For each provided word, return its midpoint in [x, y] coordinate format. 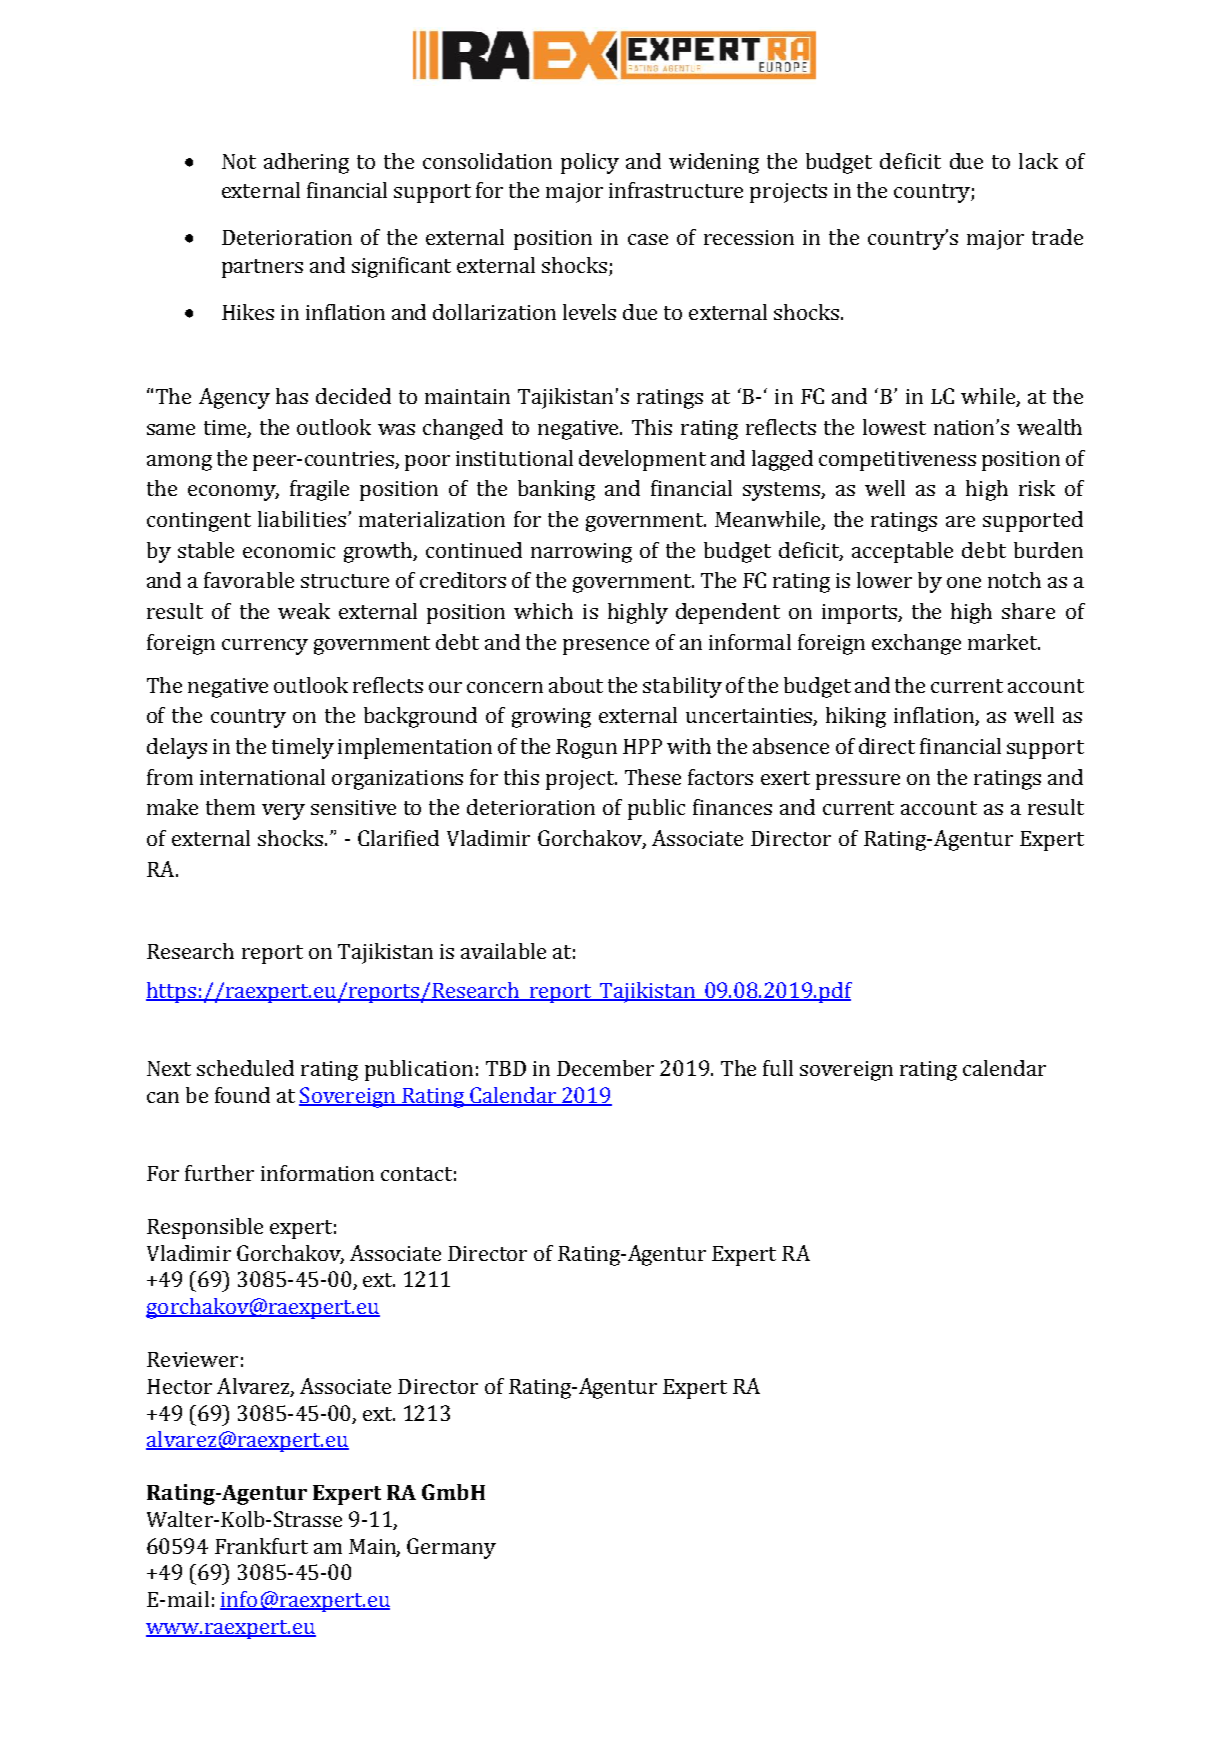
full [778, 1068]
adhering [306, 163]
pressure [858, 782]
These [653, 777]
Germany [451, 1548]
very [283, 812]
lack [1038, 161]
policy [590, 163]
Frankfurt [261, 1546]
